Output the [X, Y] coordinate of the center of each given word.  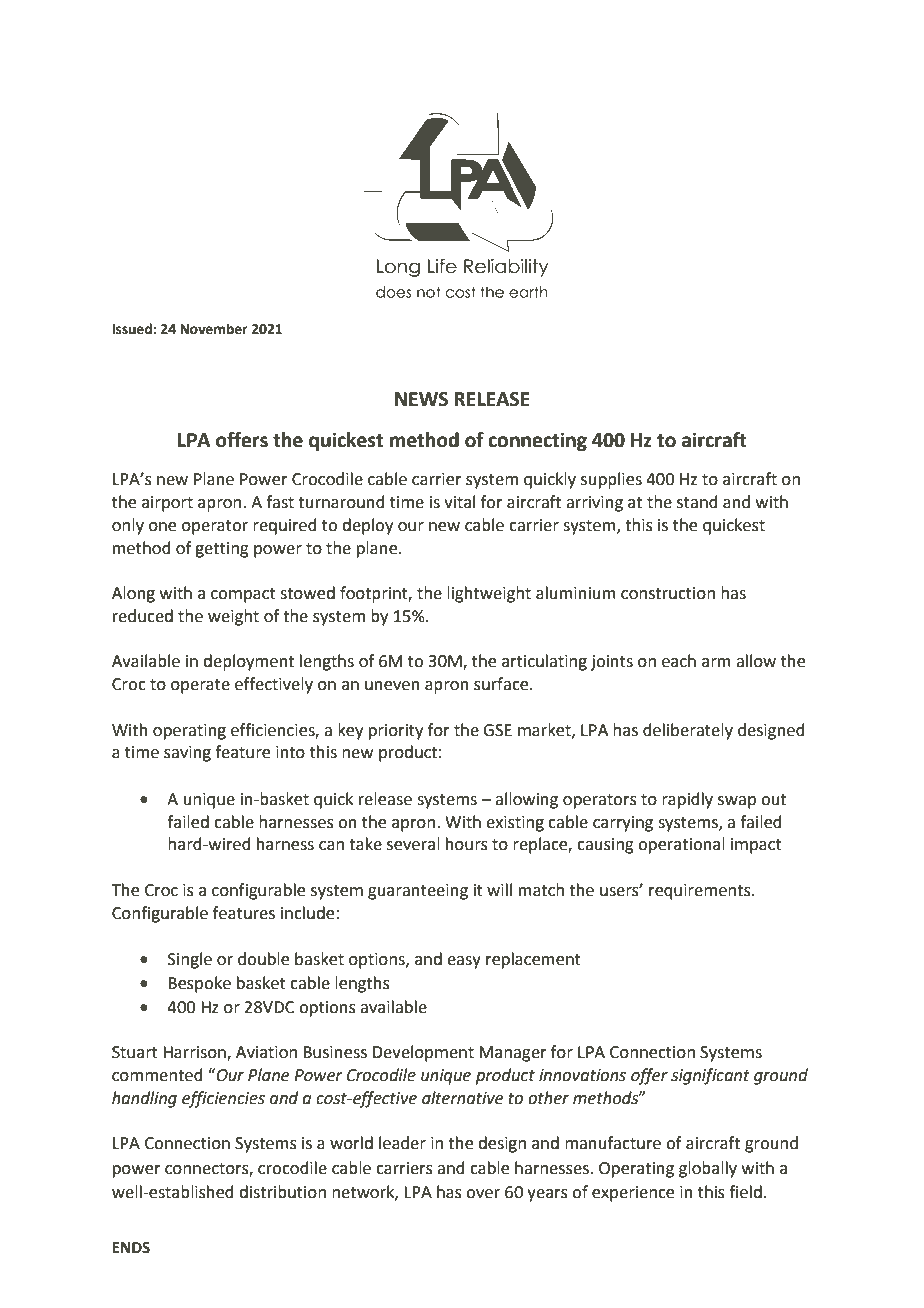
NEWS [421, 399]
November [214, 329]
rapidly [687, 800]
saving [187, 754]
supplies [611, 480]
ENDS [131, 1248]
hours [467, 844]
